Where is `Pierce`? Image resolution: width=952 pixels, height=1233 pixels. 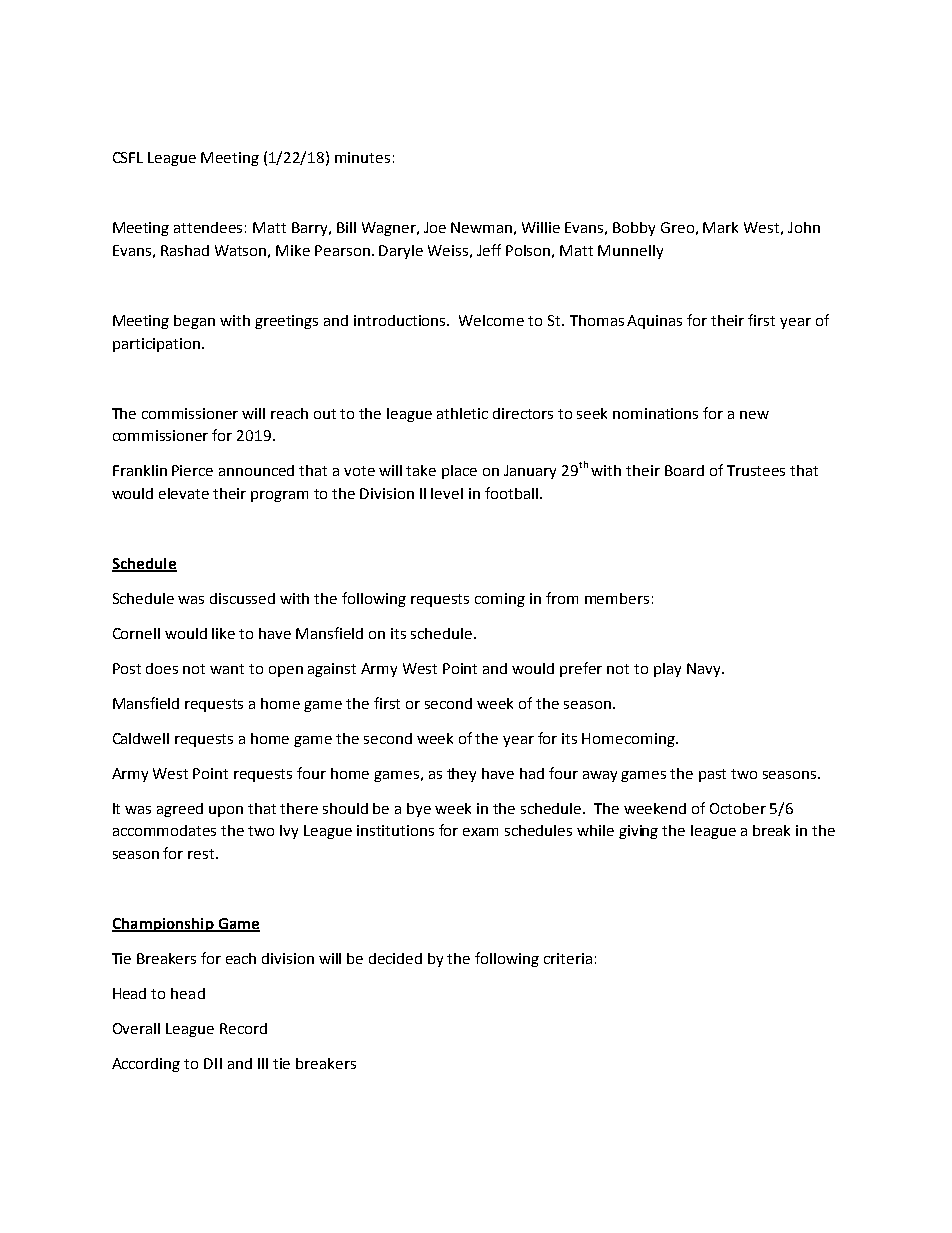 Pierce is located at coordinates (192, 470).
